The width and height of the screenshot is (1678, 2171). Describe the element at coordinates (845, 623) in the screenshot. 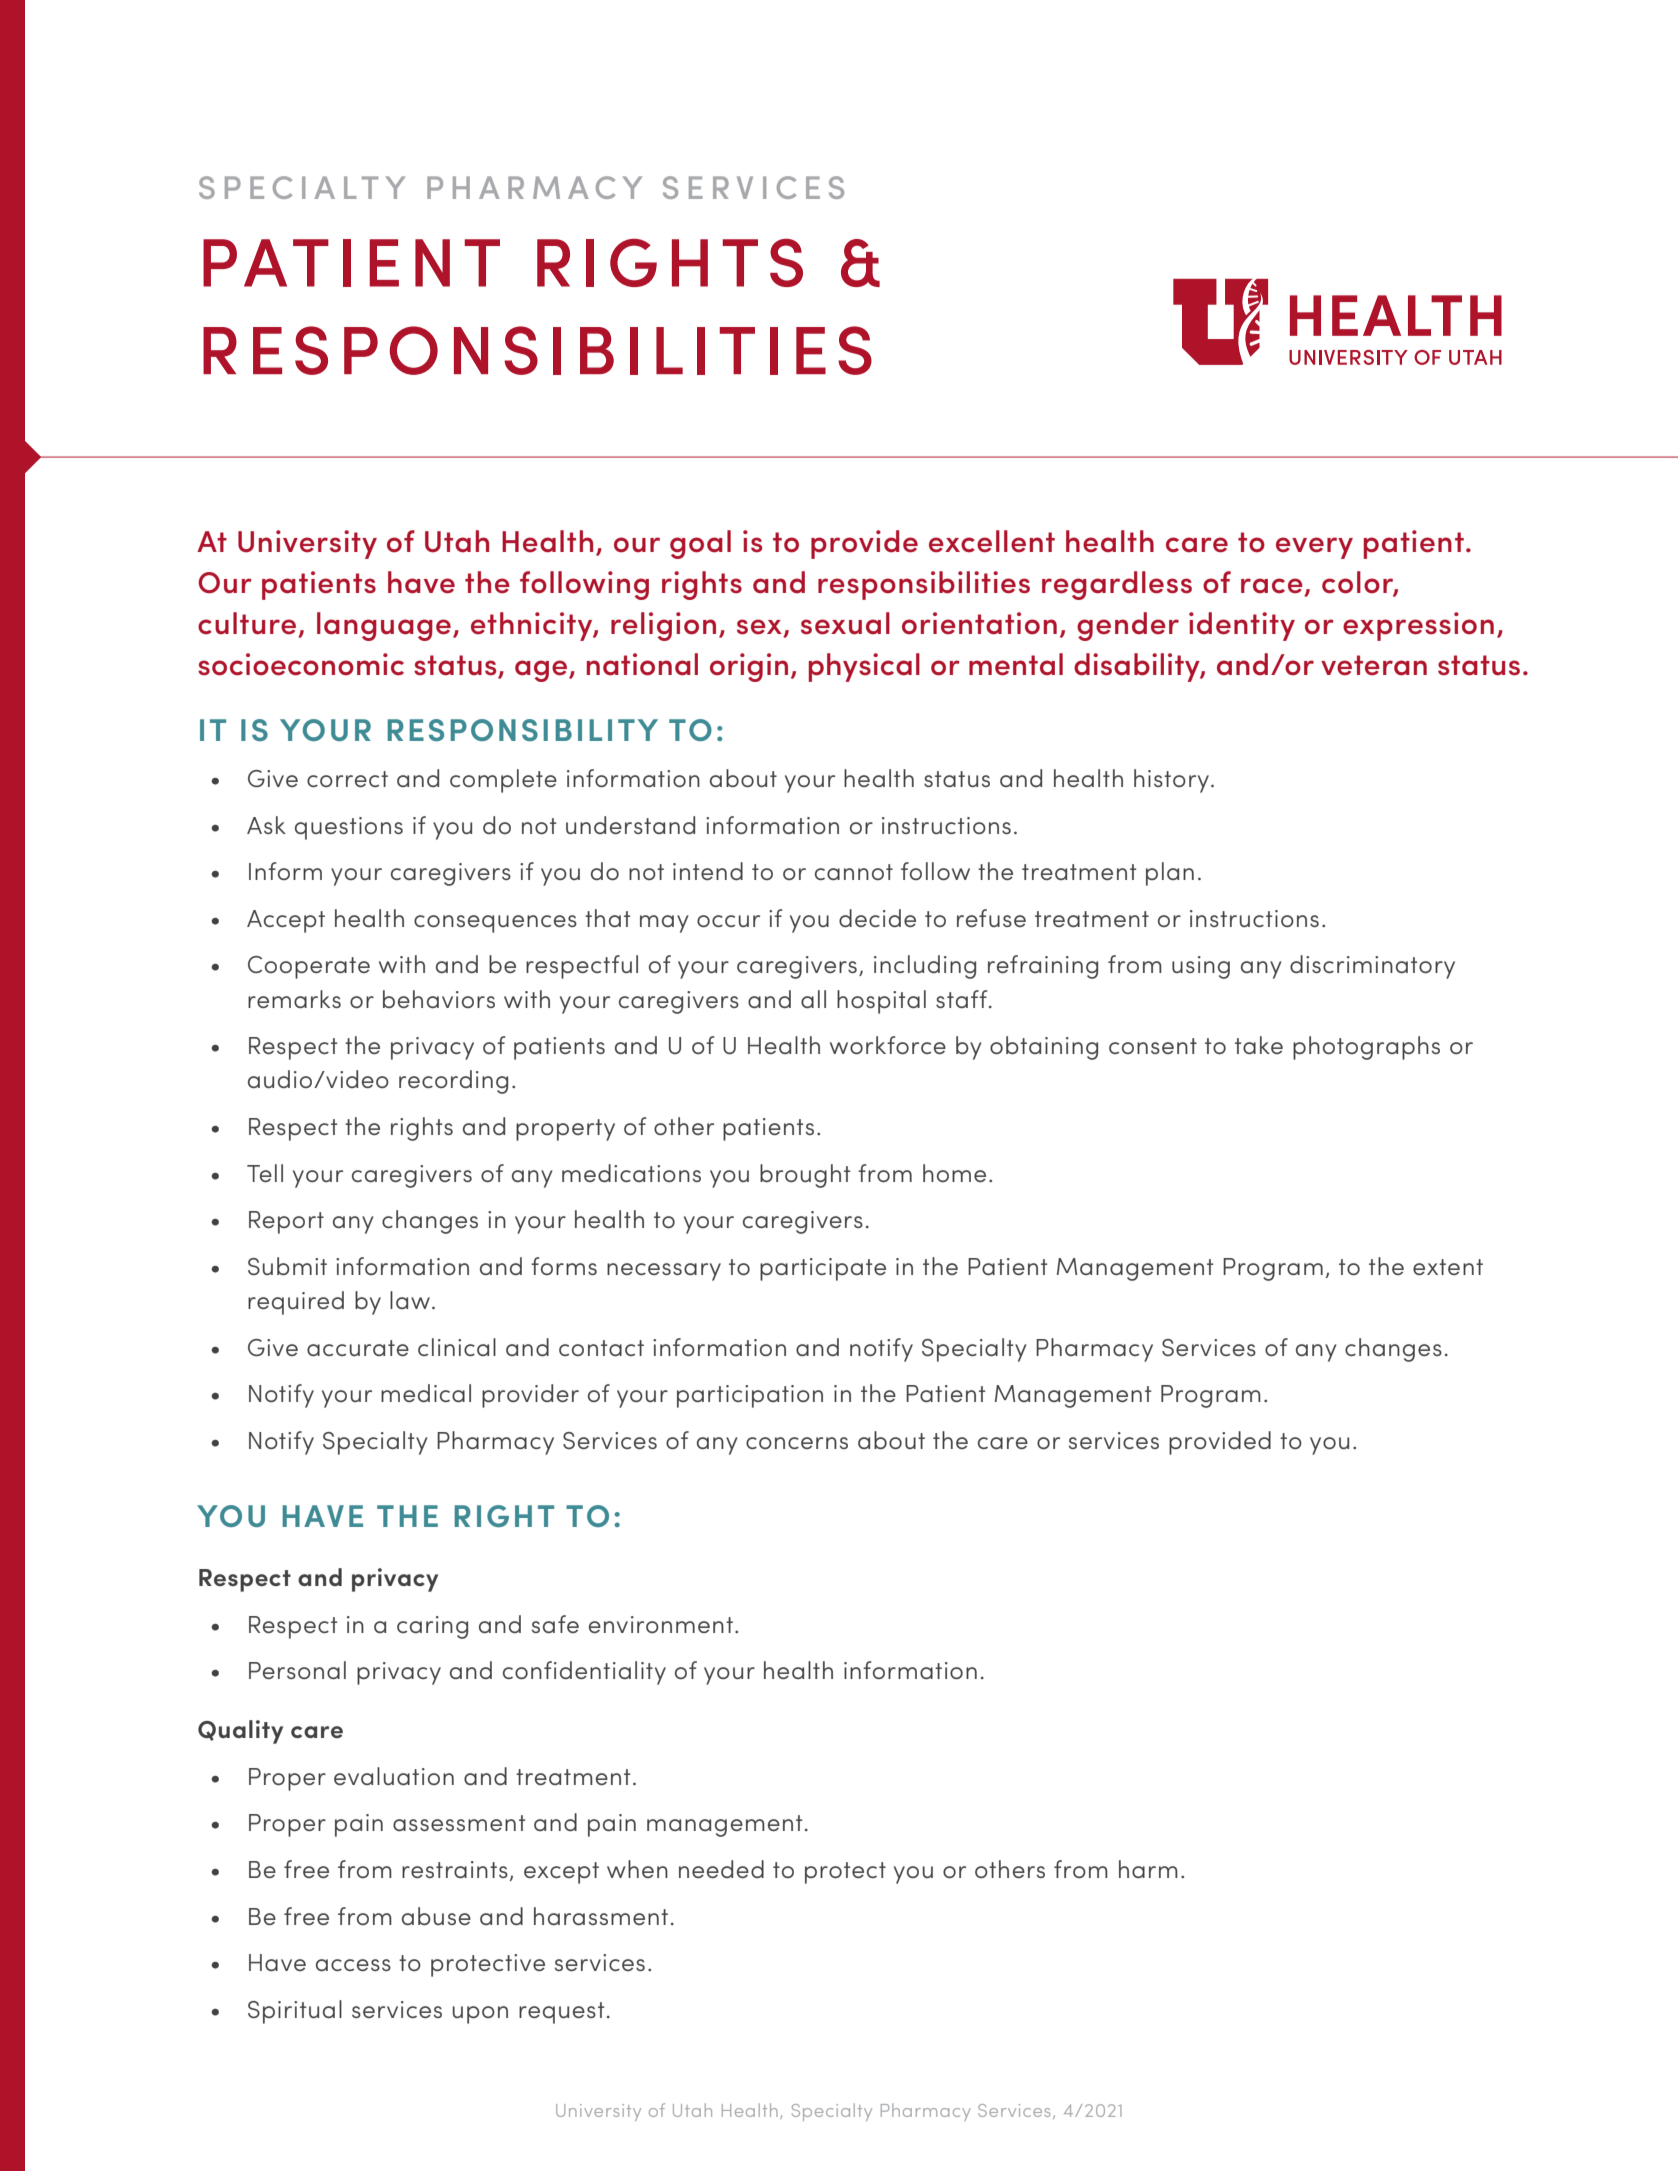

I see `sexual` at that location.
